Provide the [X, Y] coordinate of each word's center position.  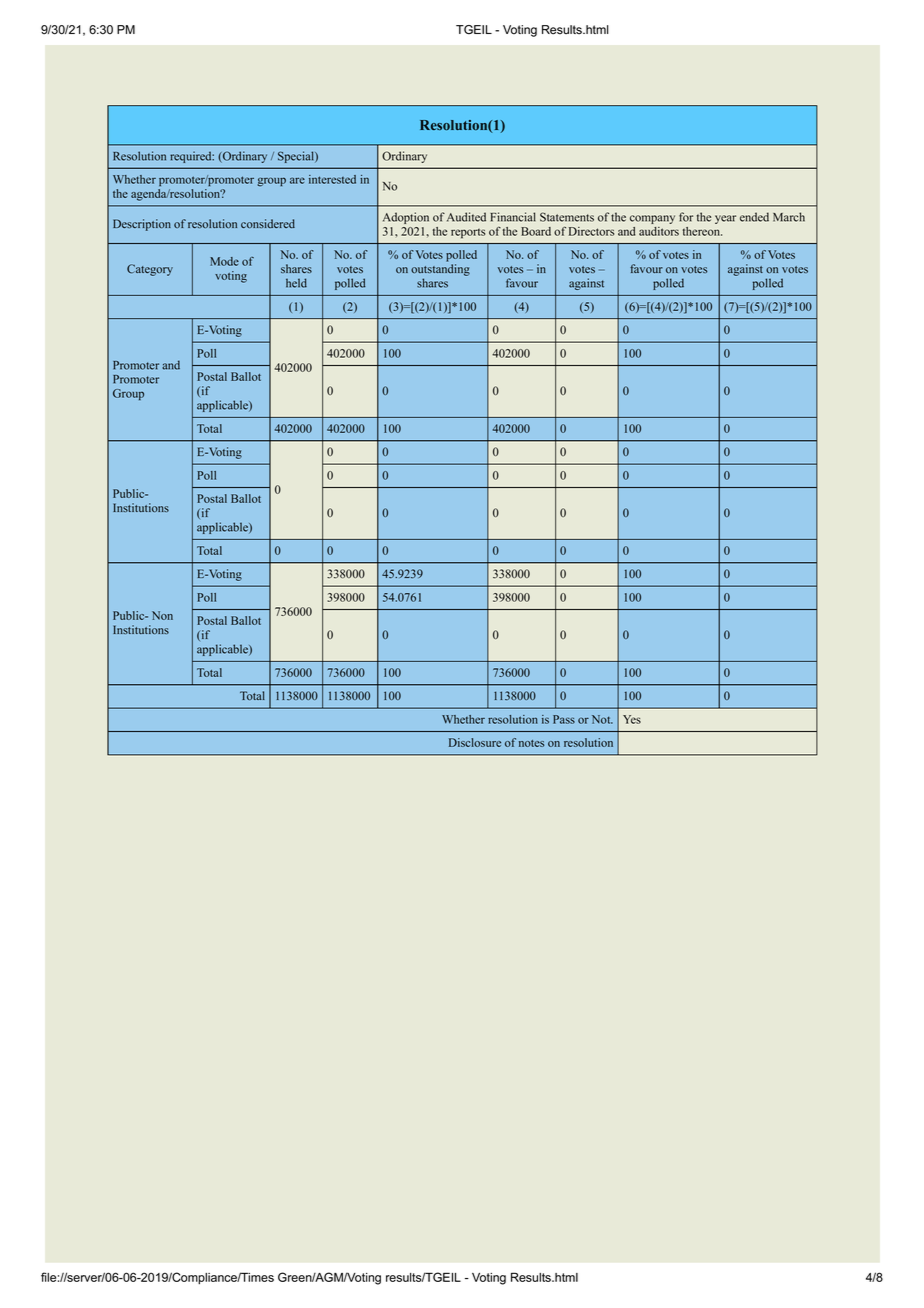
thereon [702, 231]
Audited [466, 217]
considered [268, 223]
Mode [224, 261]
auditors [659, 231]
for [686, 217]
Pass [564, 719]
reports [468, 234]
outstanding [440, 270]
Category [150, 270]
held [296, 283]
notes [531, 743]
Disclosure [475, 742]
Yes [632, 719]
